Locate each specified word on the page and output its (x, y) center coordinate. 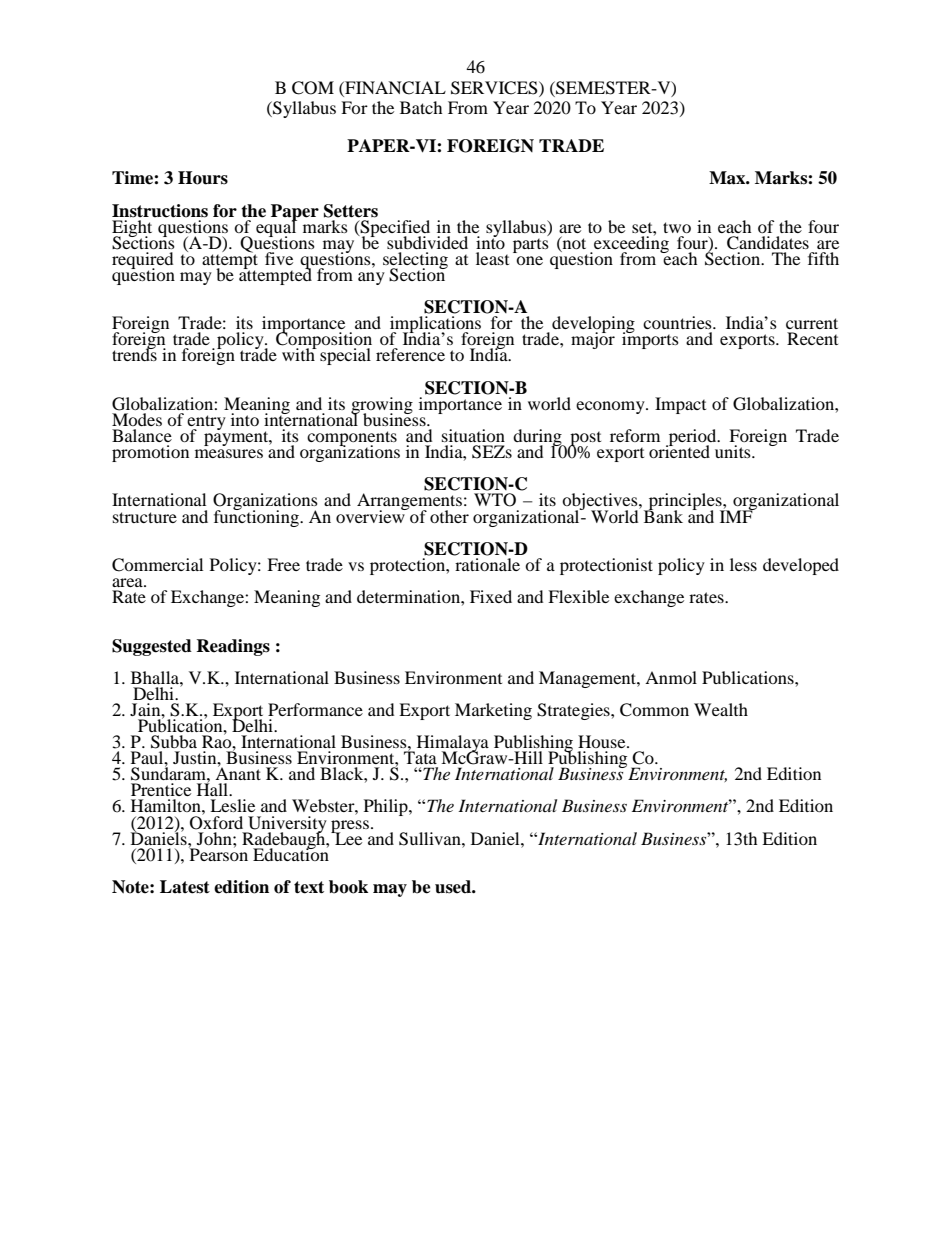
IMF (737, 515)
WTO (495, 500)
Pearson (218, 853)
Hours (203, 178)
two (677, 227)
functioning (257, 517)
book (348, 887)
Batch (421, 107)
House (603, 741)
